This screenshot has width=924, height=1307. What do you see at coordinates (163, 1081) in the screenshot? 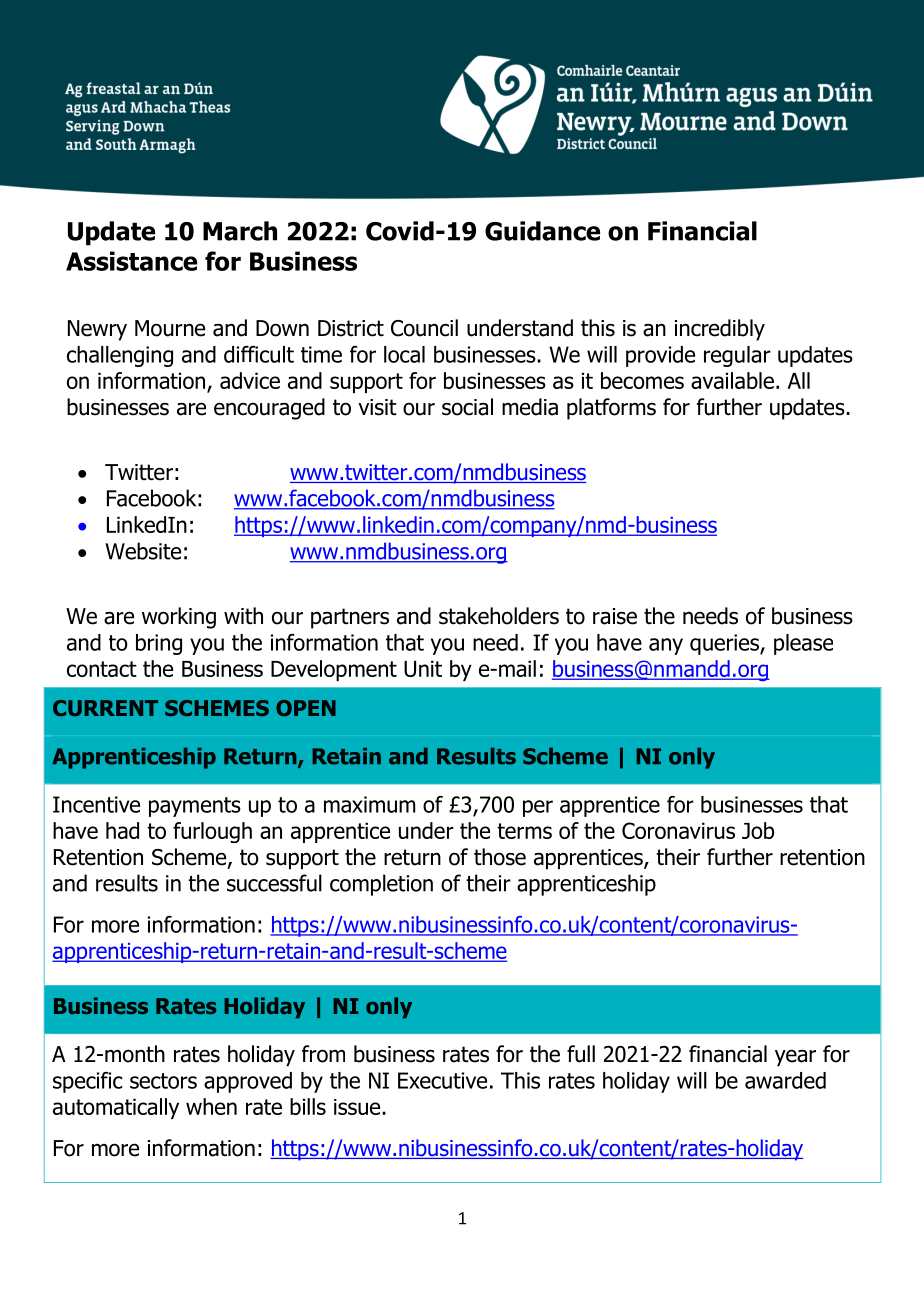
I see `sectors` at bounding box center [163, 1081].
